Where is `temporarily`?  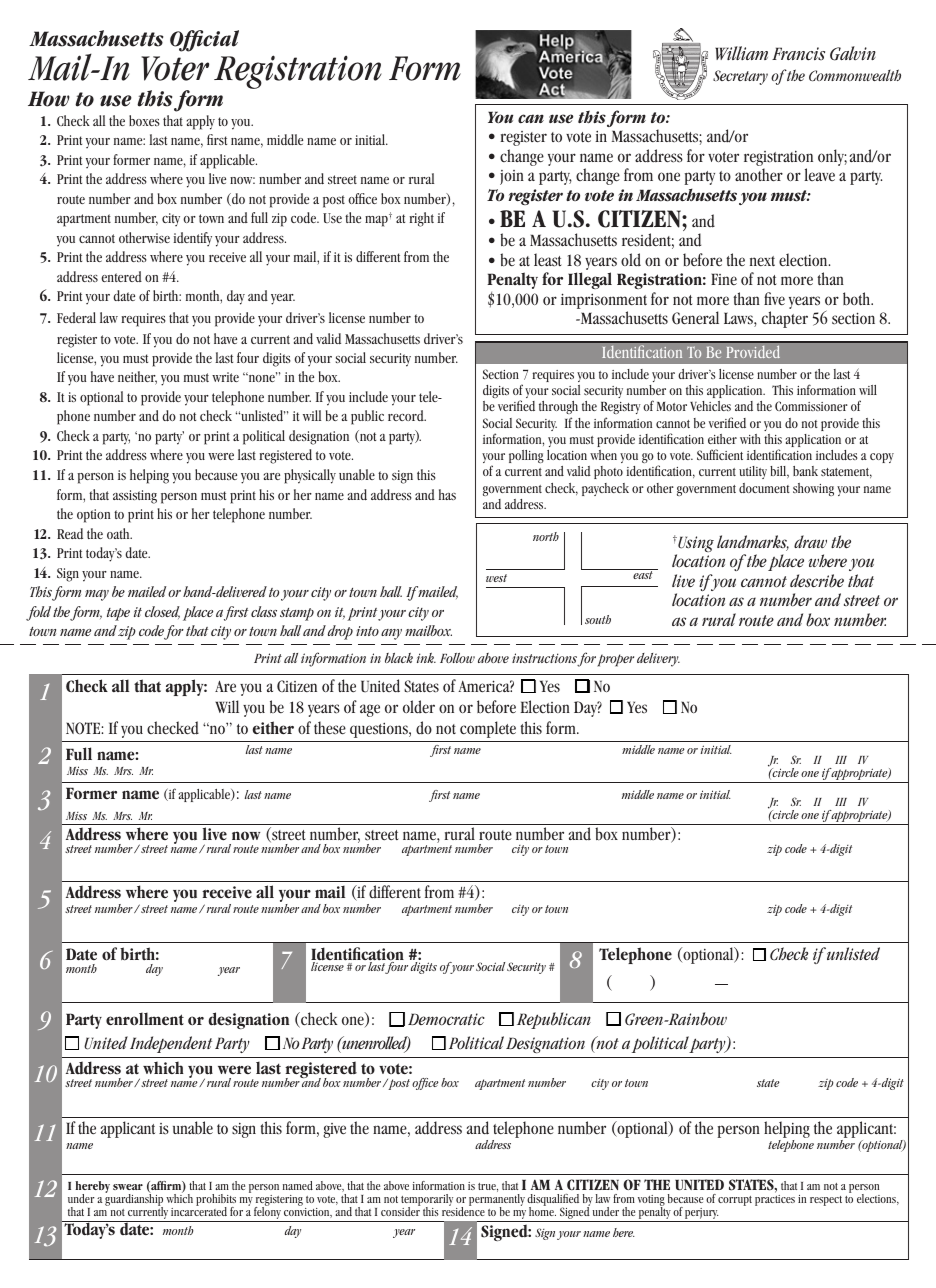 temporarily is located at coordinates (427, 1201).
